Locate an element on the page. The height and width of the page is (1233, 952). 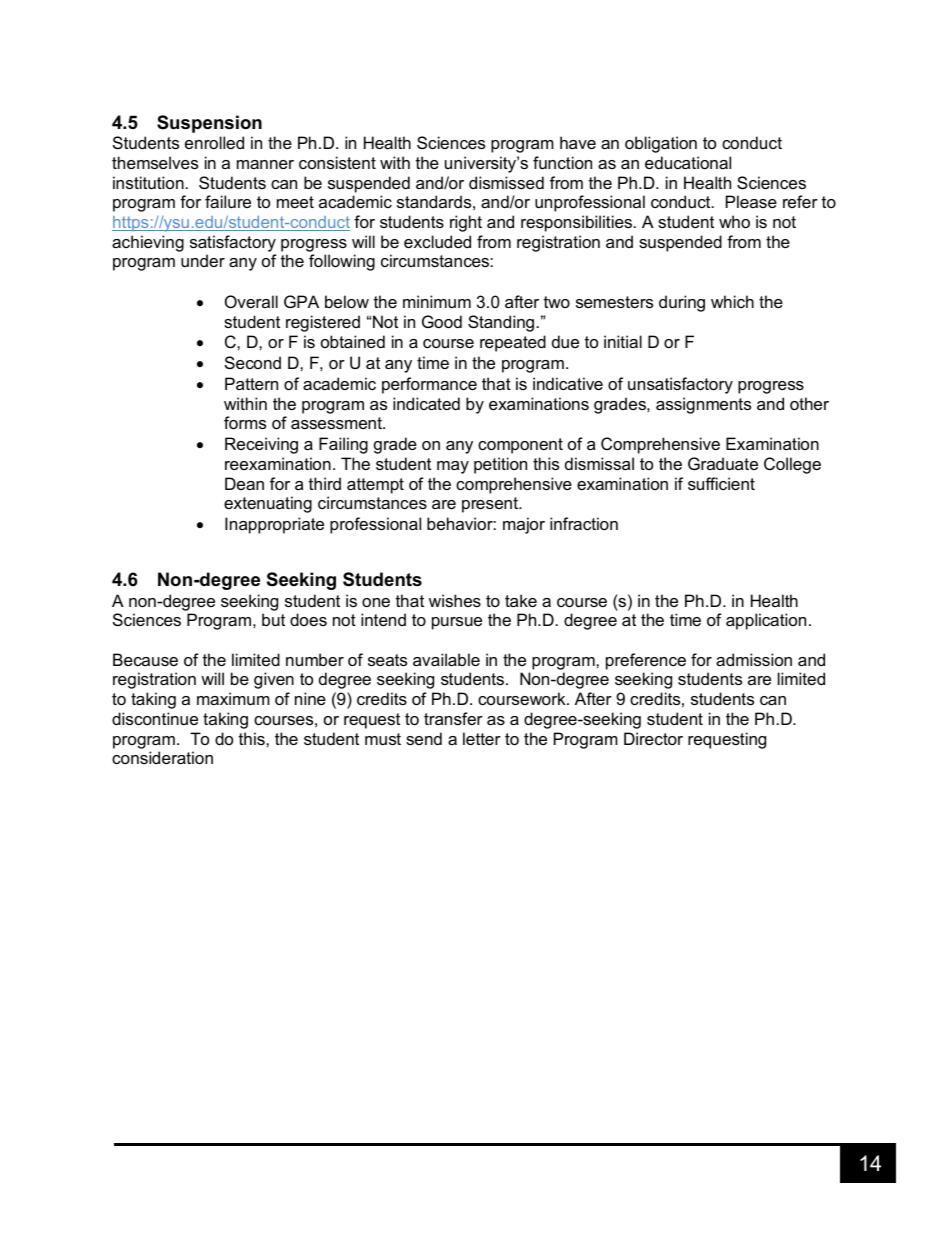
educational is located at coordinates (688, 162).
